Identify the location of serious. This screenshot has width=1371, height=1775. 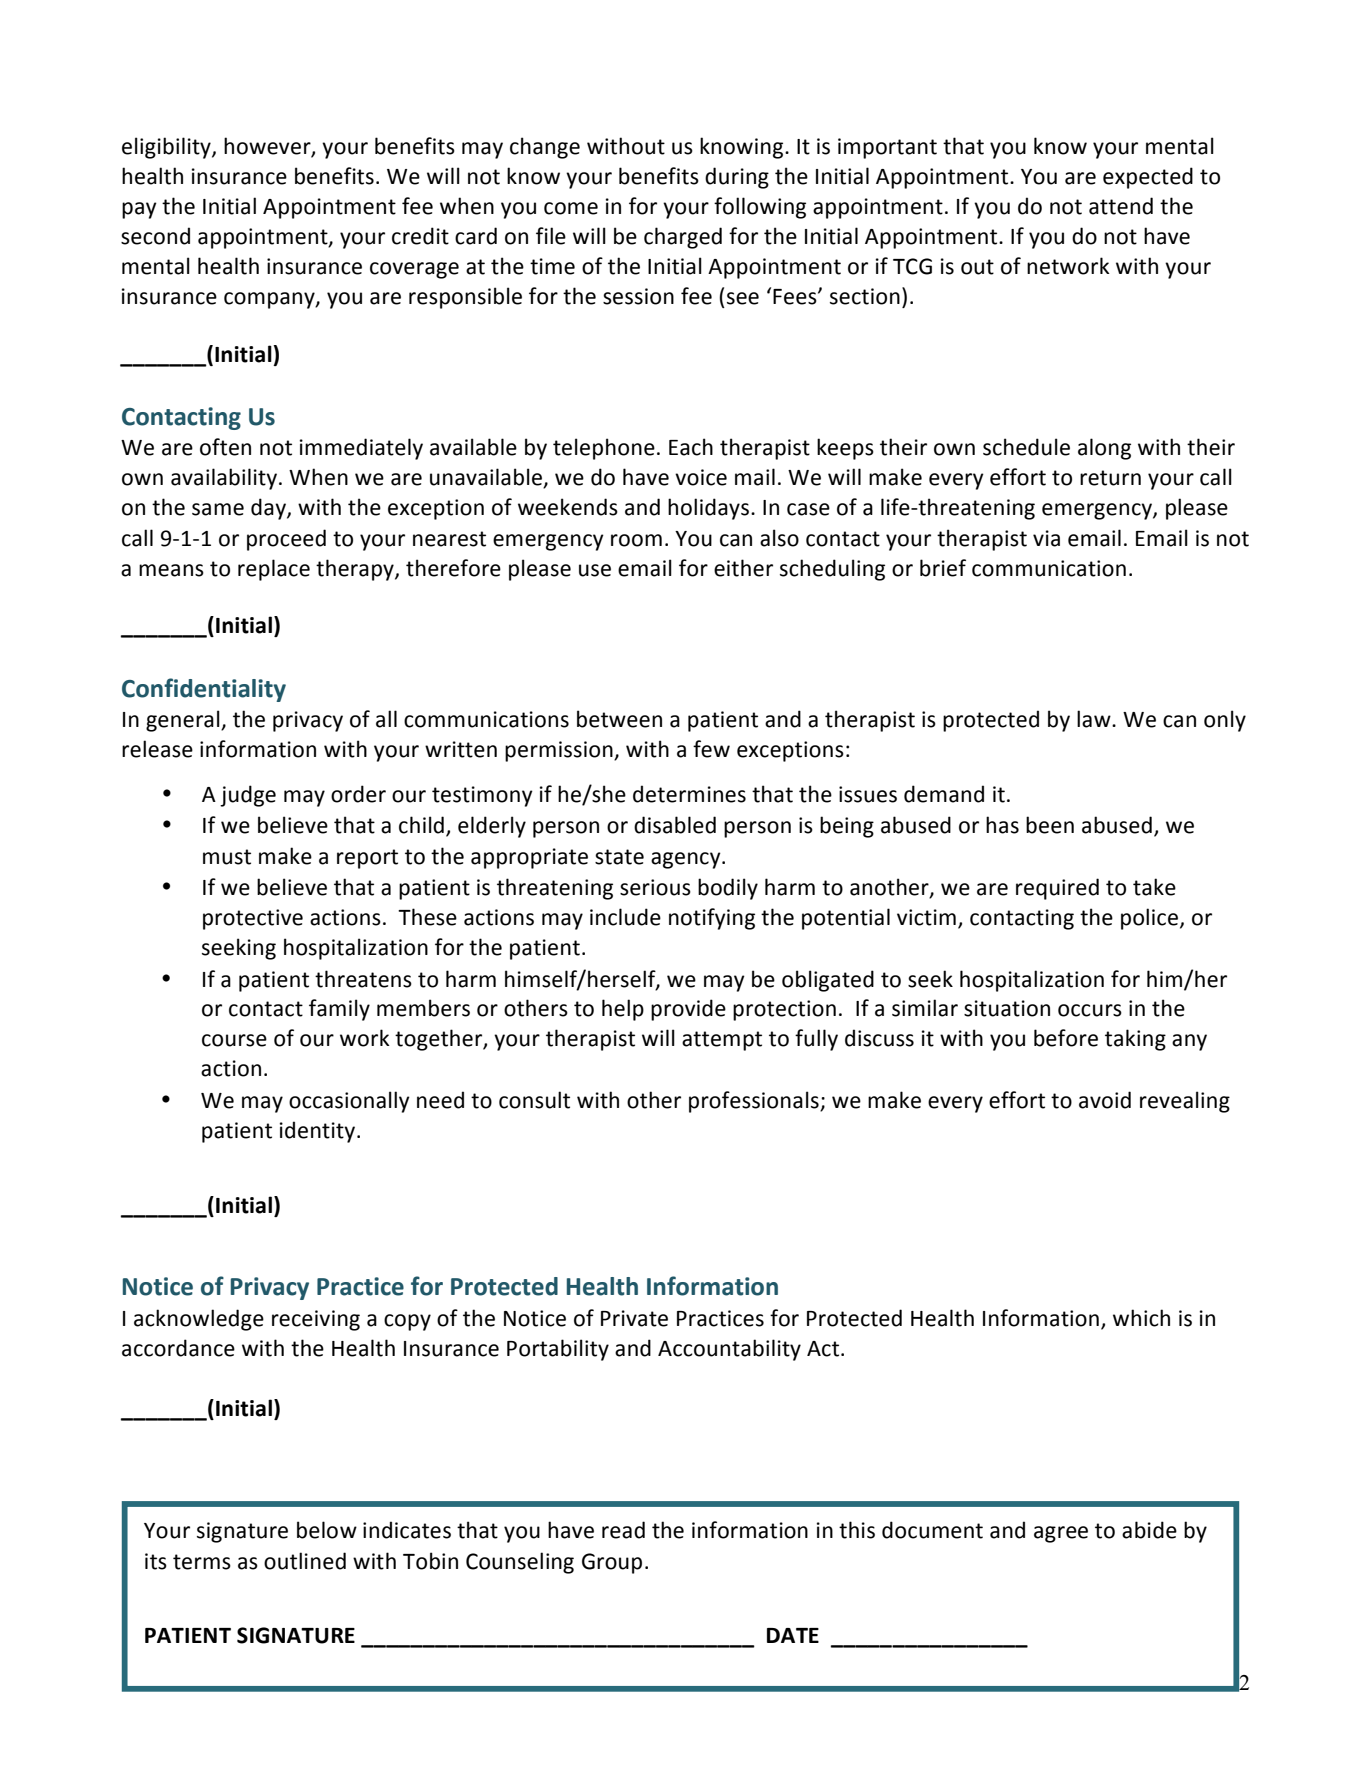
(655, 887).
